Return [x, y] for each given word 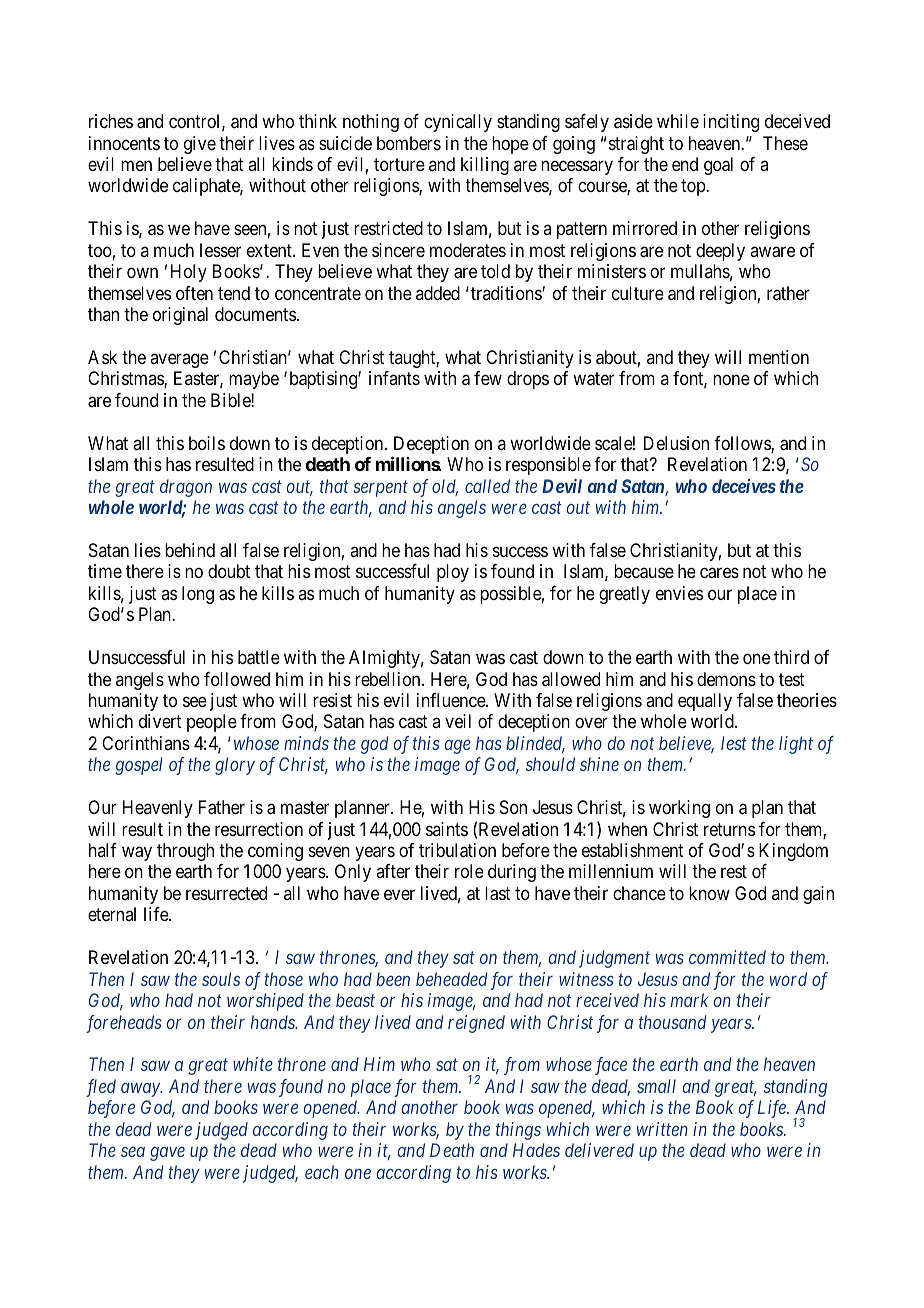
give [200, 145]
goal [718, 166]
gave [167, 1154]
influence [452, 700]
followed [237, 679]
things [518, 1131]
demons [726, 679]
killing [485, 166]
